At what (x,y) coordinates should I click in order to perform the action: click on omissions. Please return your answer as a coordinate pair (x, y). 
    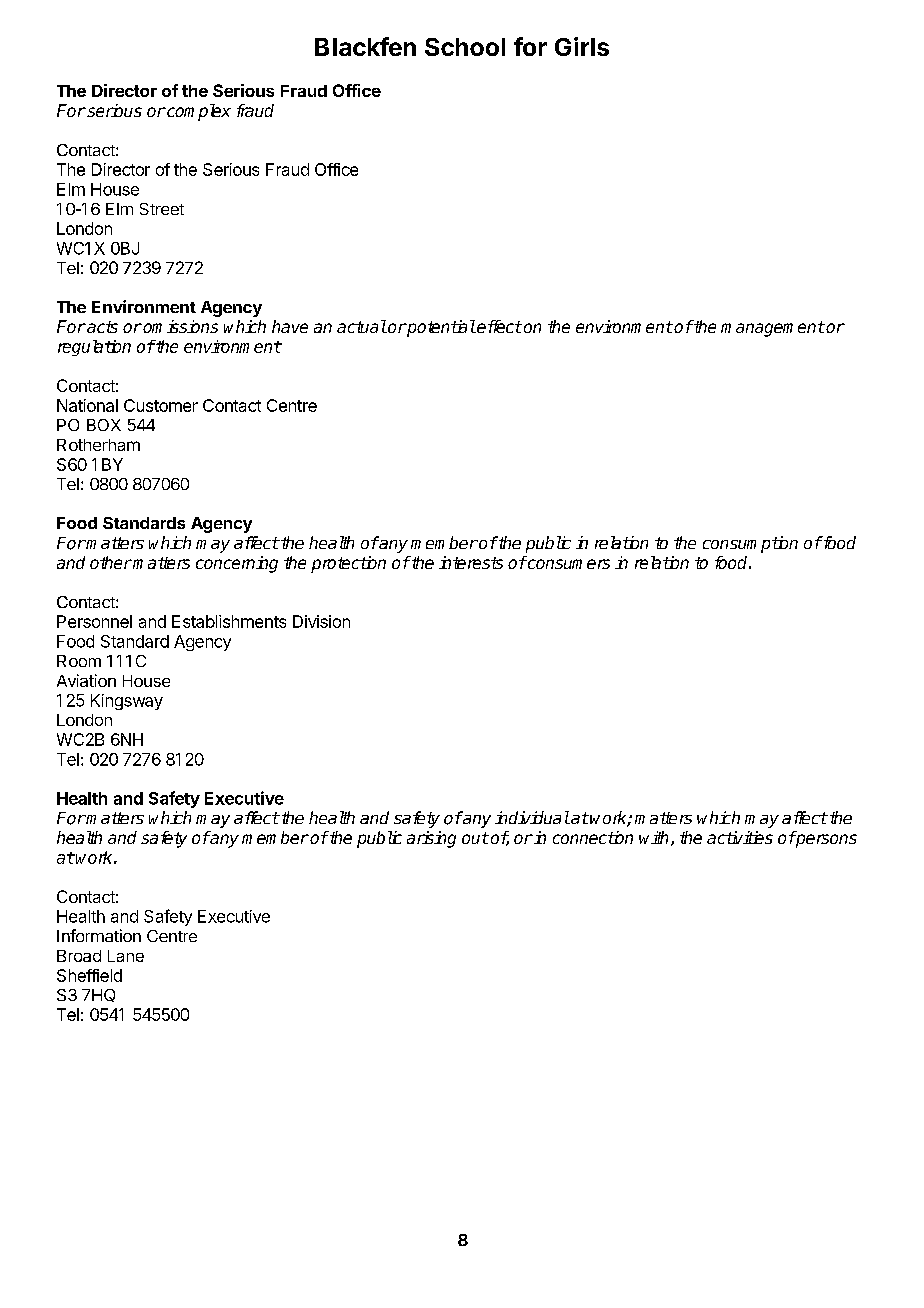
    Looking at the image, I should click on (179, 326).
